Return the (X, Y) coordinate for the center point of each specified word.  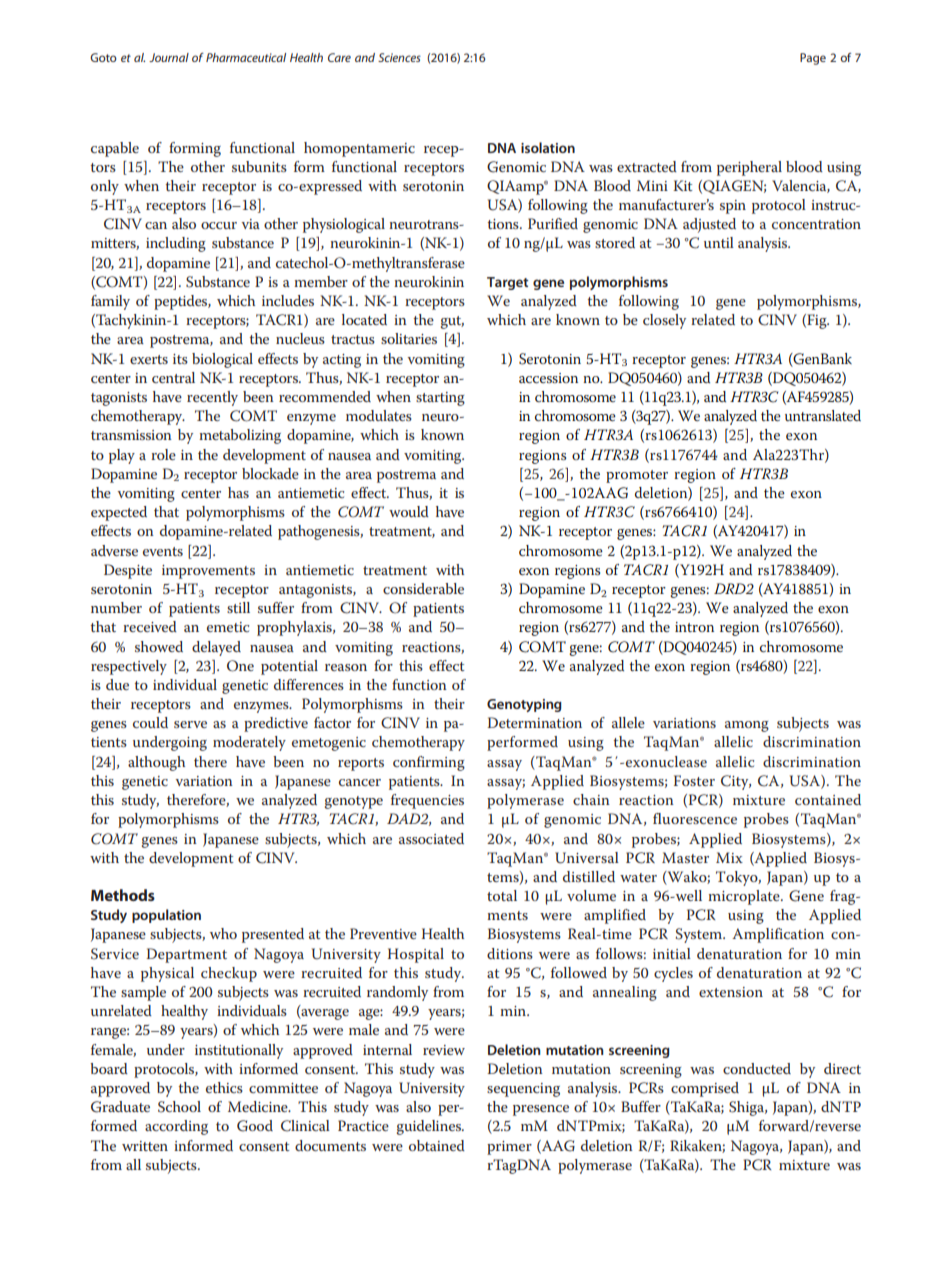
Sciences (399, 57)
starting (440, 399)
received (150, 626)
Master (685, 857)
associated (431, 838)
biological (222, 360)
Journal (169, 57)
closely (664, 321)
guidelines (430, 1127)
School (179, 1107)
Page (813, 59)
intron (694, 627)
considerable (423, 588)
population (166, 916)
